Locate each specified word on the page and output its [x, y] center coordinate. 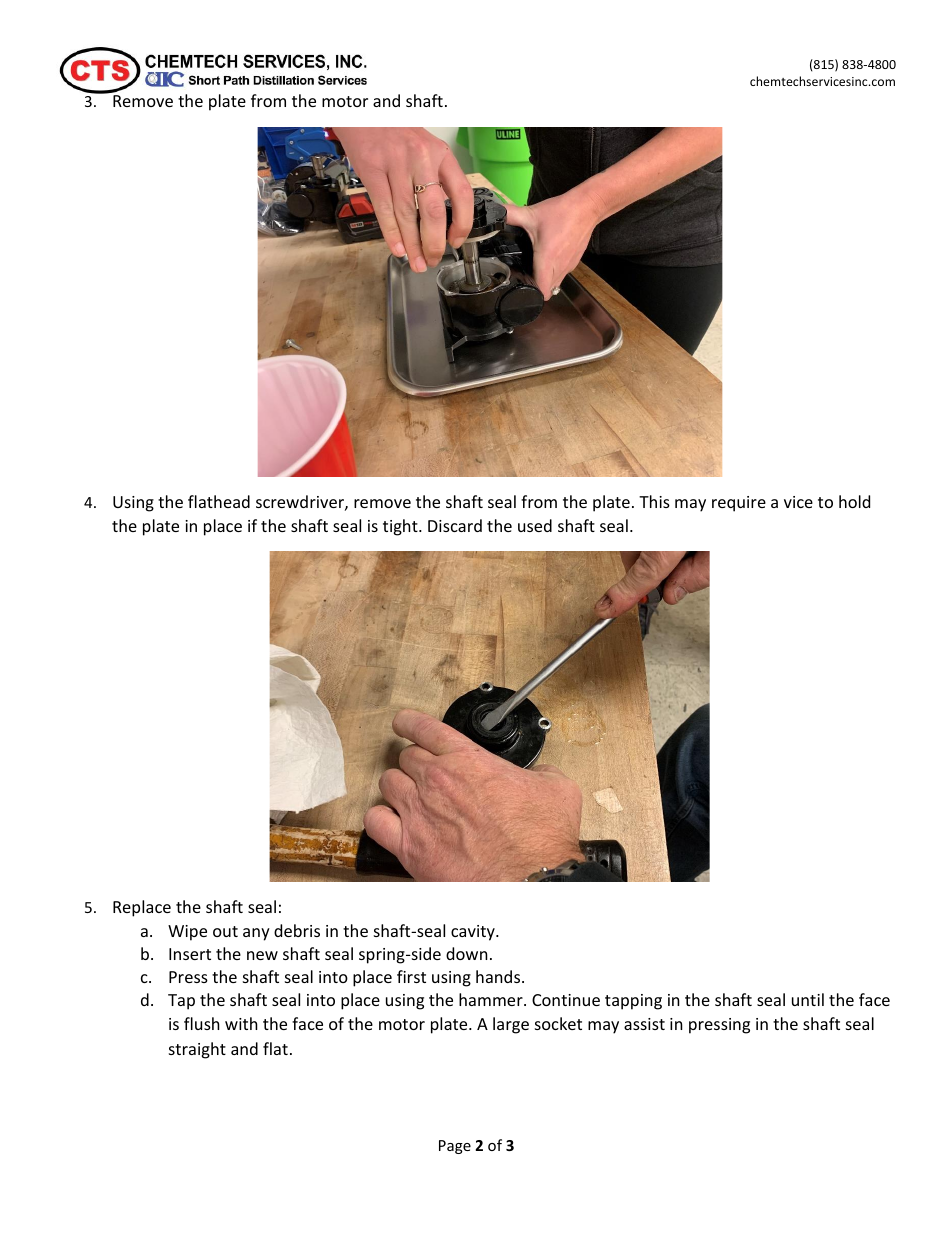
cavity [474, 933]
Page [455, 1147]
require [739, 504]
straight [197, 1050]
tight [401, 527]
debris [297, 930]
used [535, 525]
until [808, 999]
